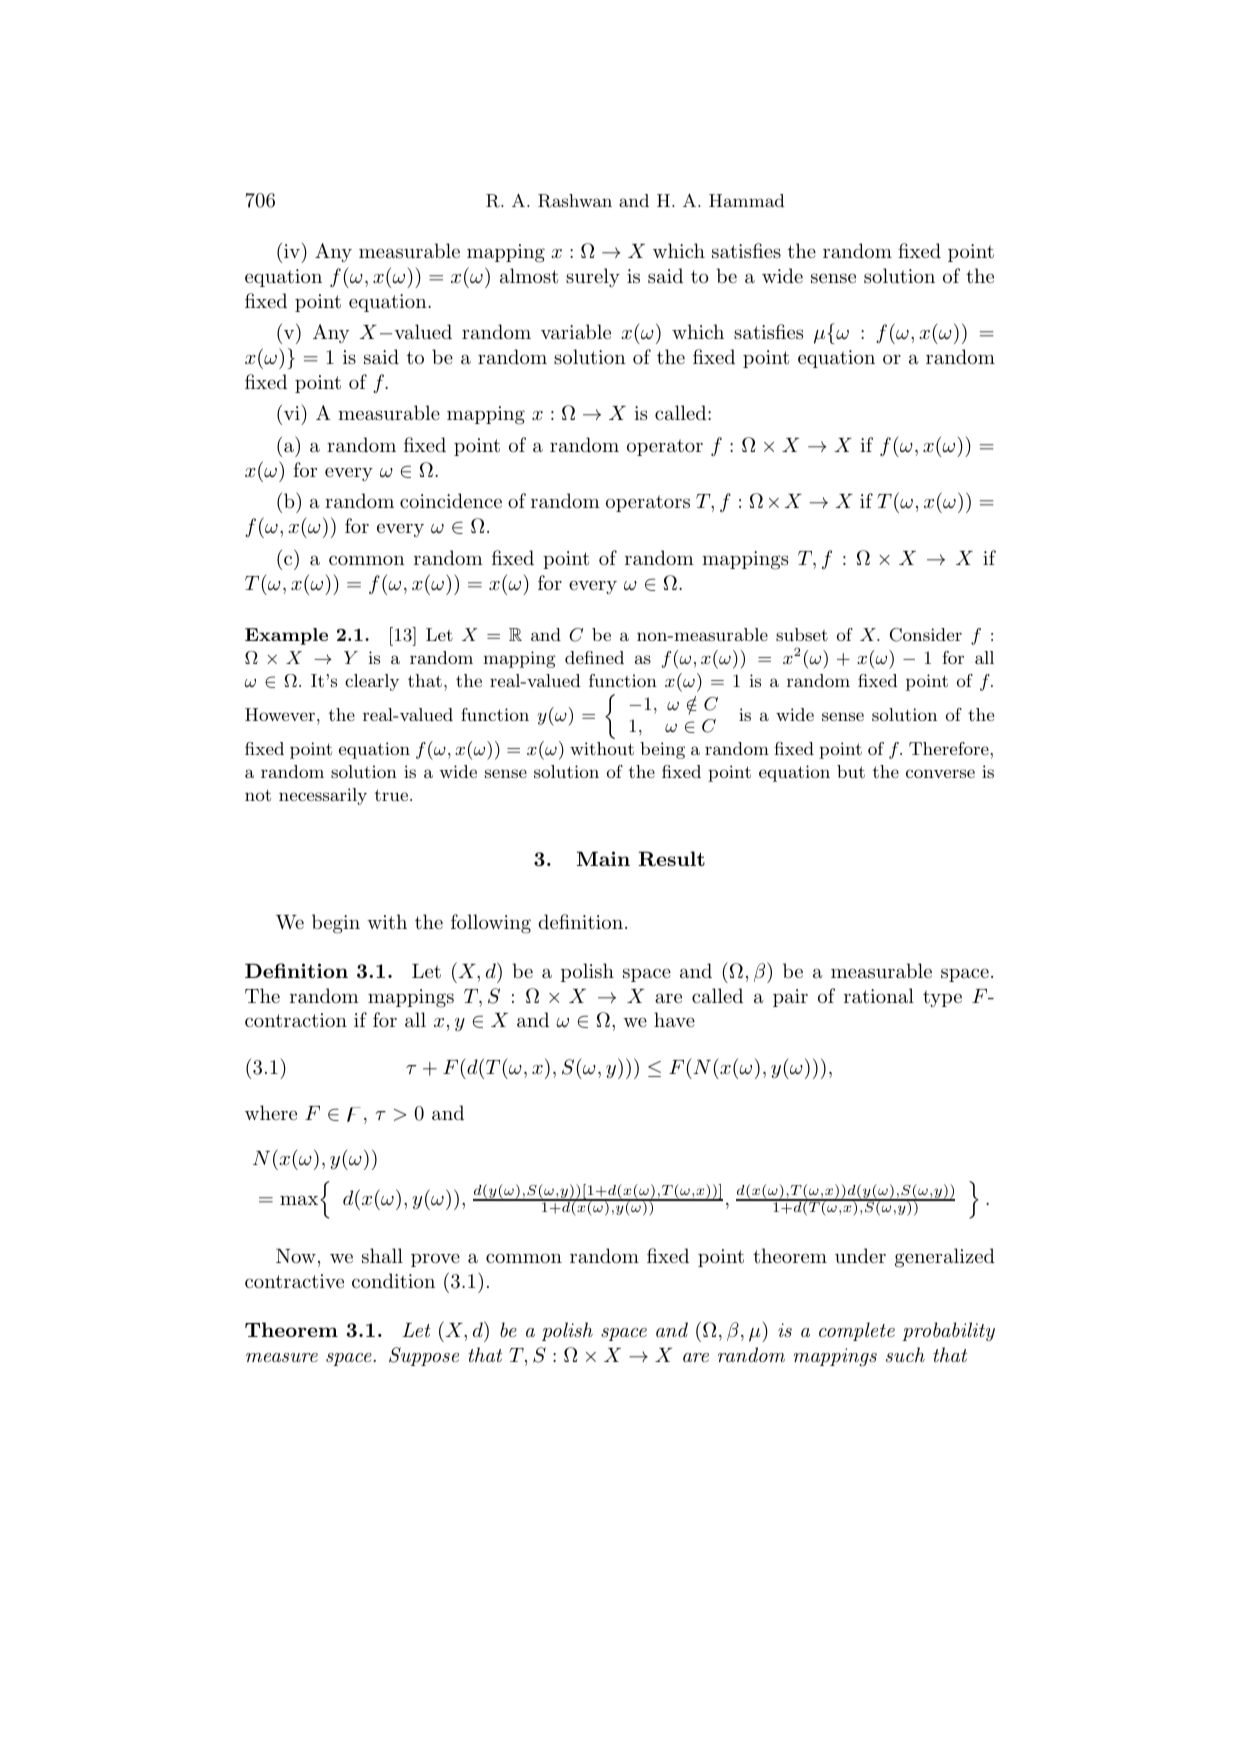 This document has height=1754, width=1240. Describe the element at coordinates (851, 771) in the document. I see `but` at that location.
